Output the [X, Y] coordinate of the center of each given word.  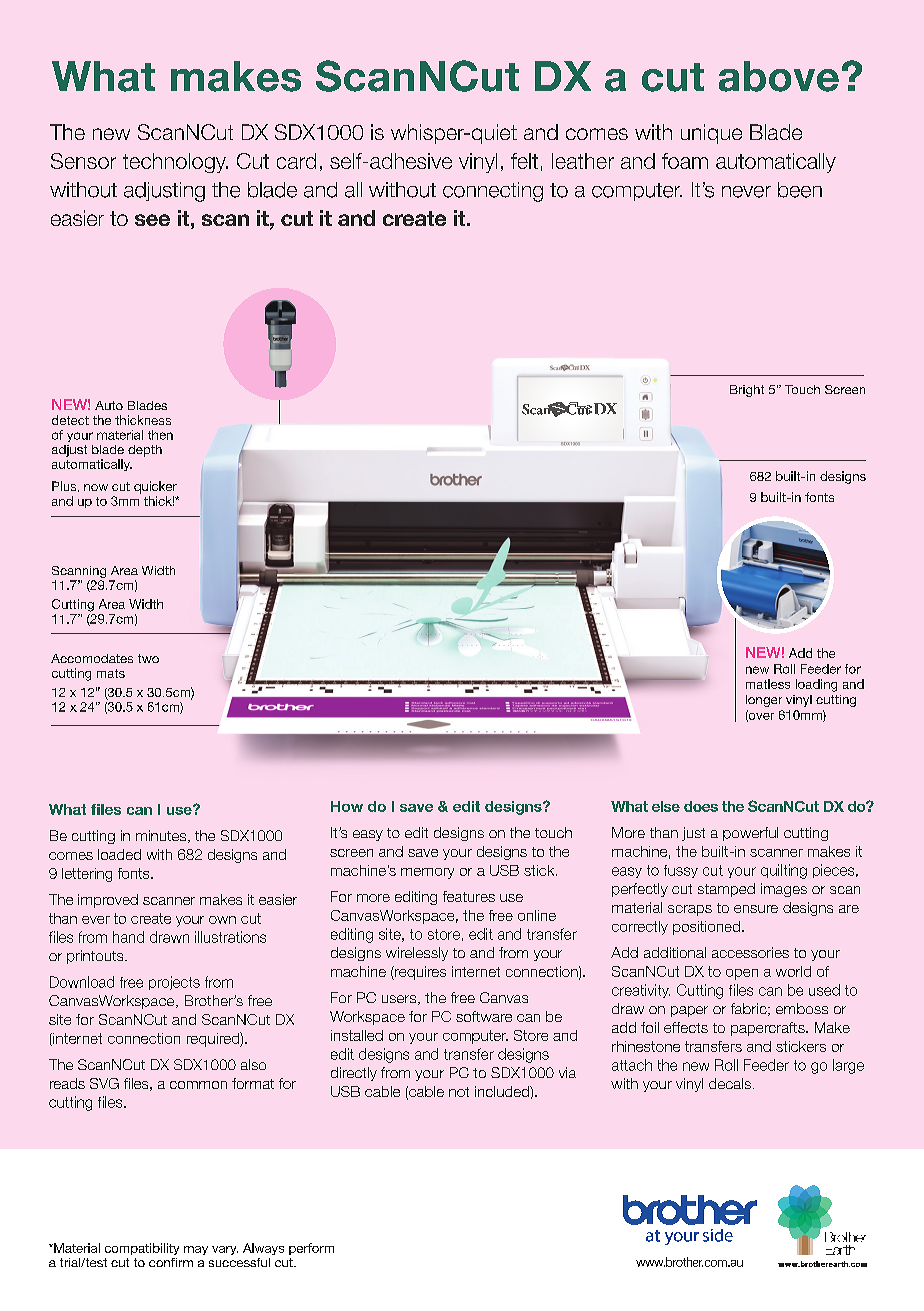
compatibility [142, 1249]
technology [175, 163]
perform [311, 1249]
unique [711, 134]
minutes [162, 836]
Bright [747, 391]
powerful [750, 834]
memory [427, 873]
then [160, 435]
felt [524, 161]
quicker [155, 487]
